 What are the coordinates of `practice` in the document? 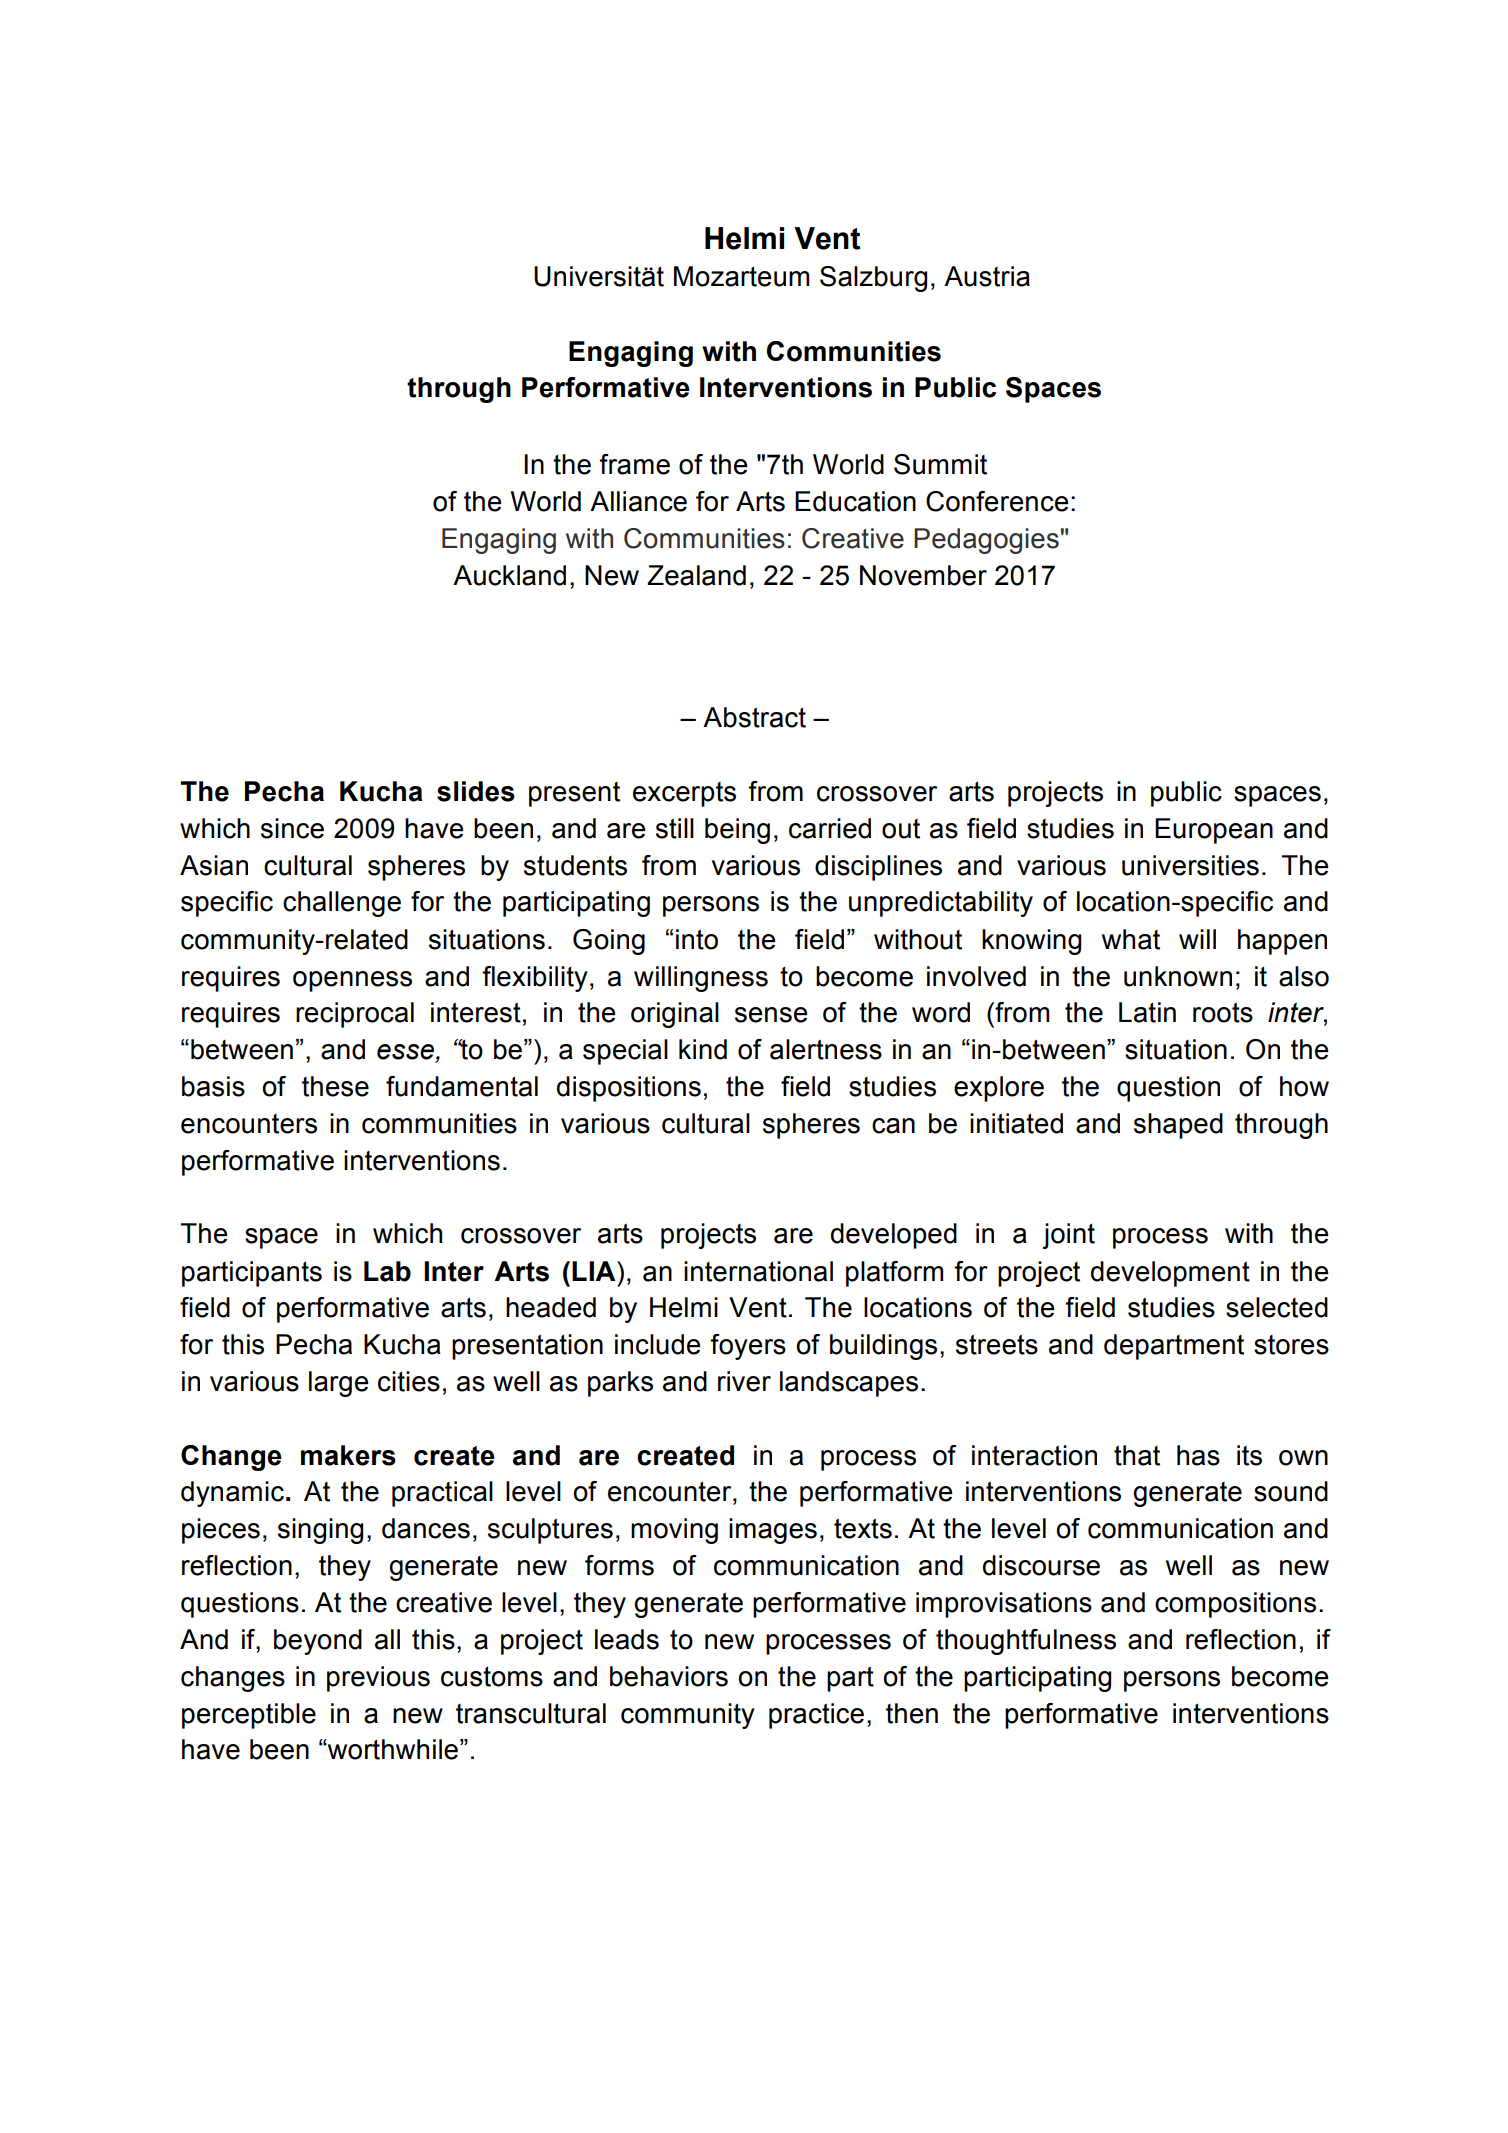 It's located at (816, 1716).
